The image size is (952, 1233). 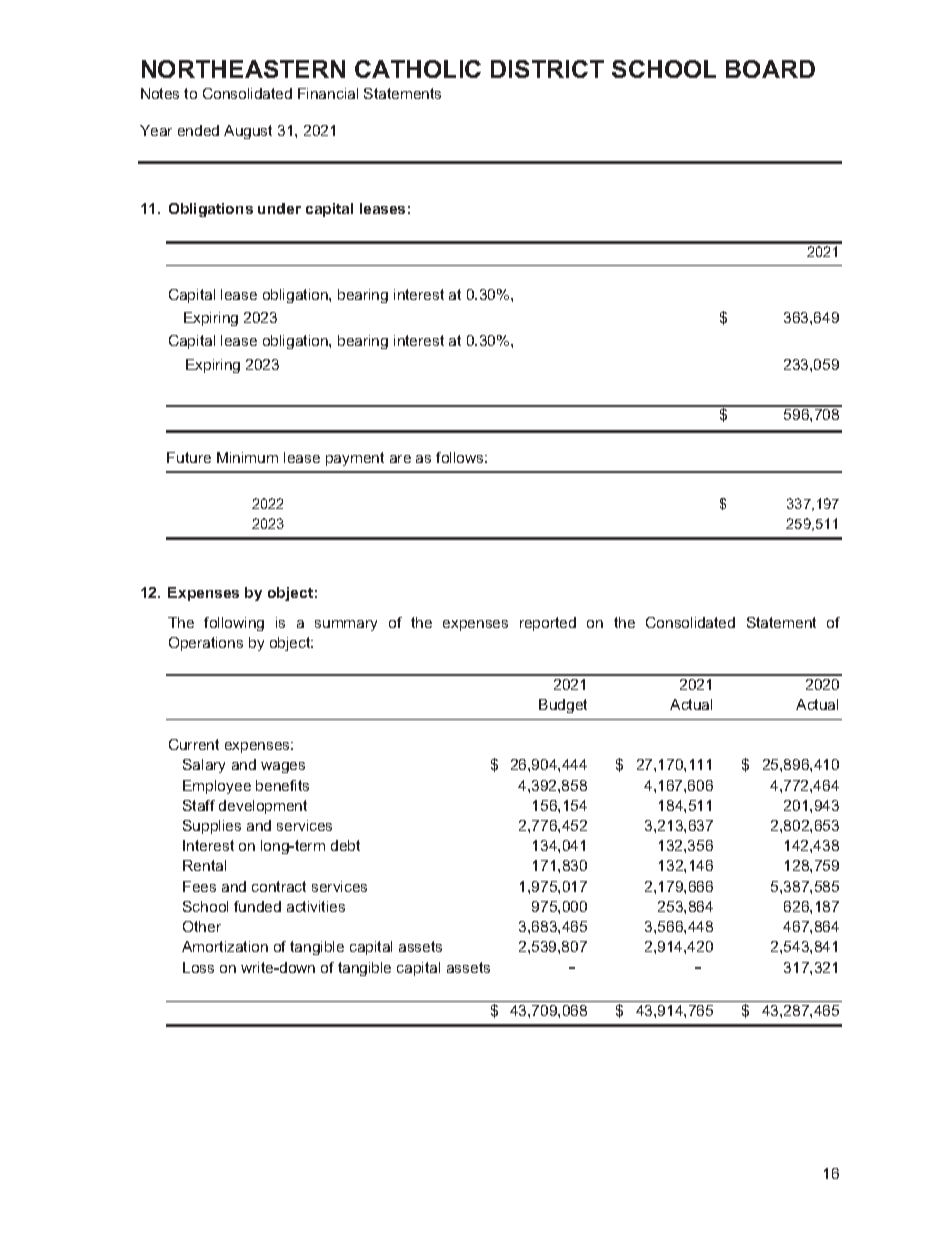 What do you see at coordinates (225, 946) in the document?
I see `Amortization` at bounding box center [225, 946].
